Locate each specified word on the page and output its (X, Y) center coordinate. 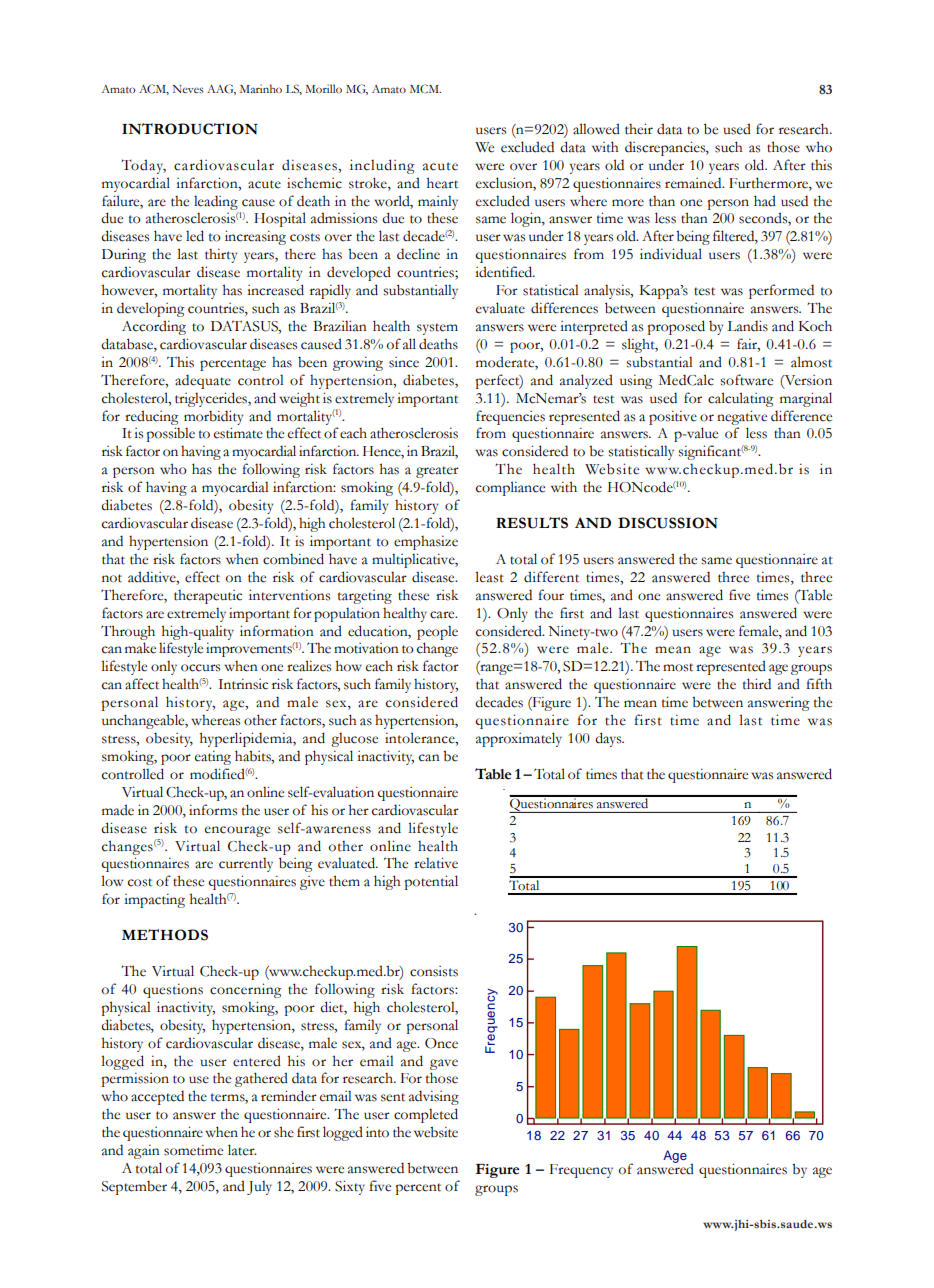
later (242, 1150)
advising (434, 1097)
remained (694, 183)
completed (426, 1115)
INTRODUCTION (190, 129)
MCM (425, 89)
